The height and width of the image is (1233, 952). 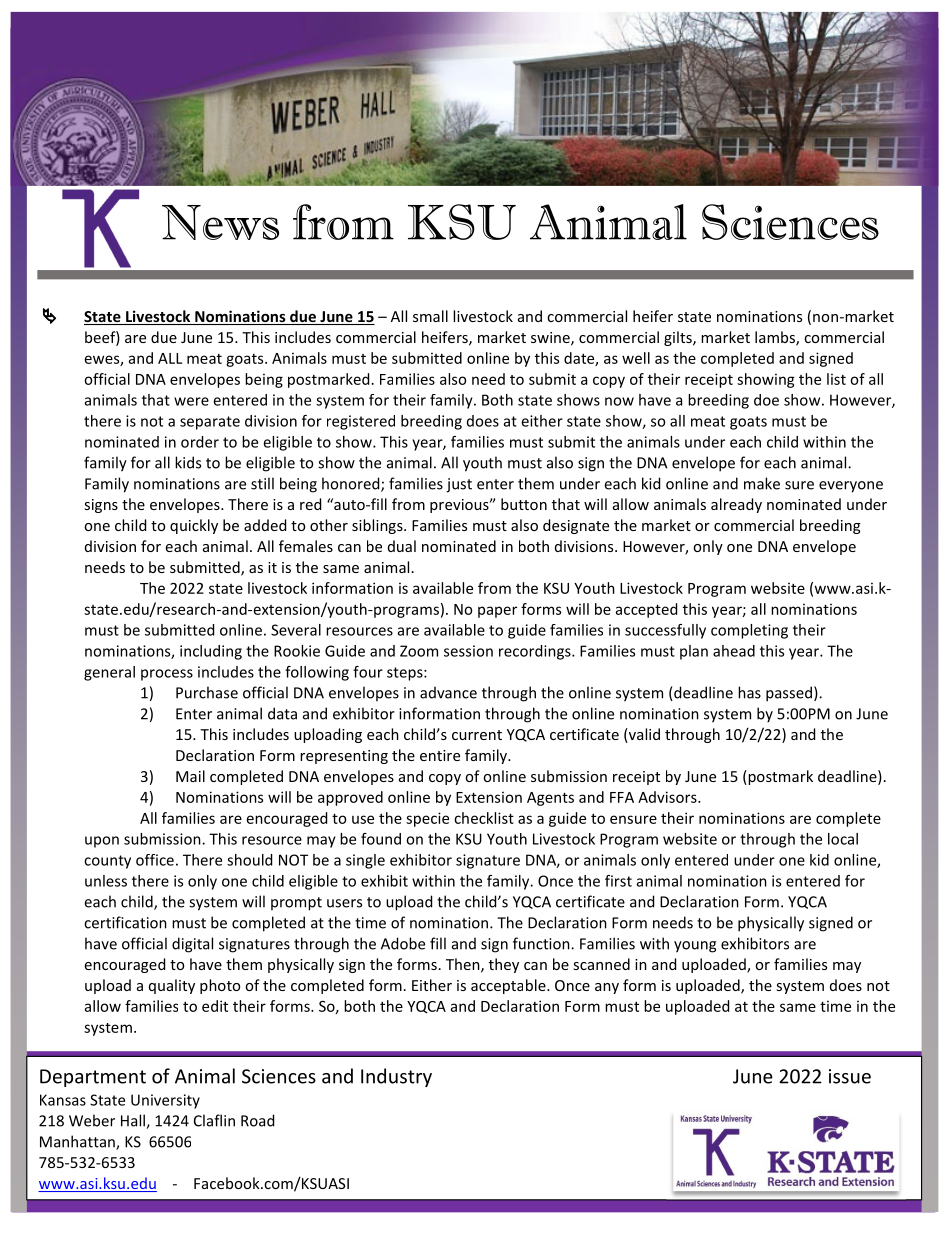 I want to click on office, so click(x=155, y=860).
